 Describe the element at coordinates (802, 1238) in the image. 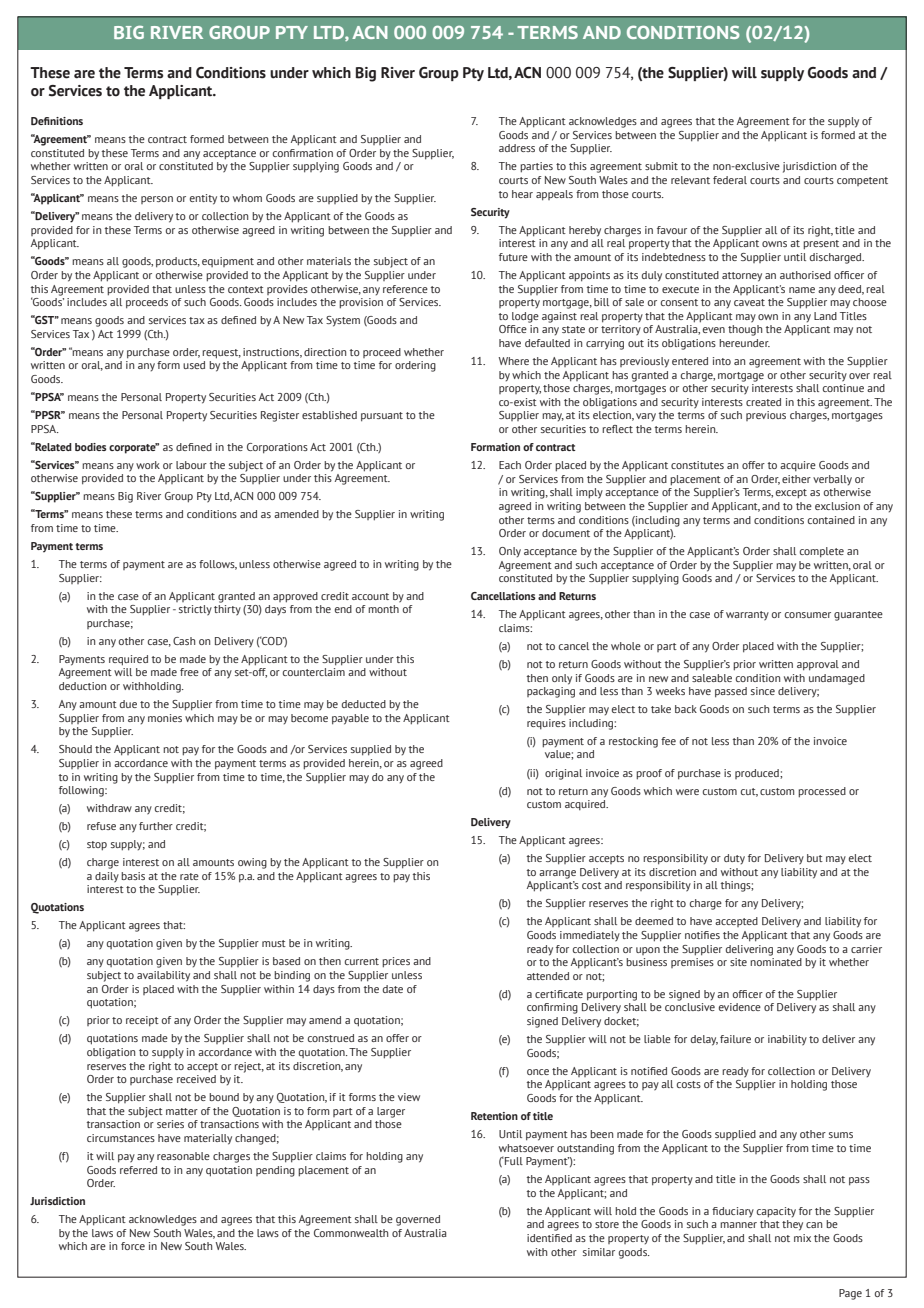

I see `mix` at that location.
